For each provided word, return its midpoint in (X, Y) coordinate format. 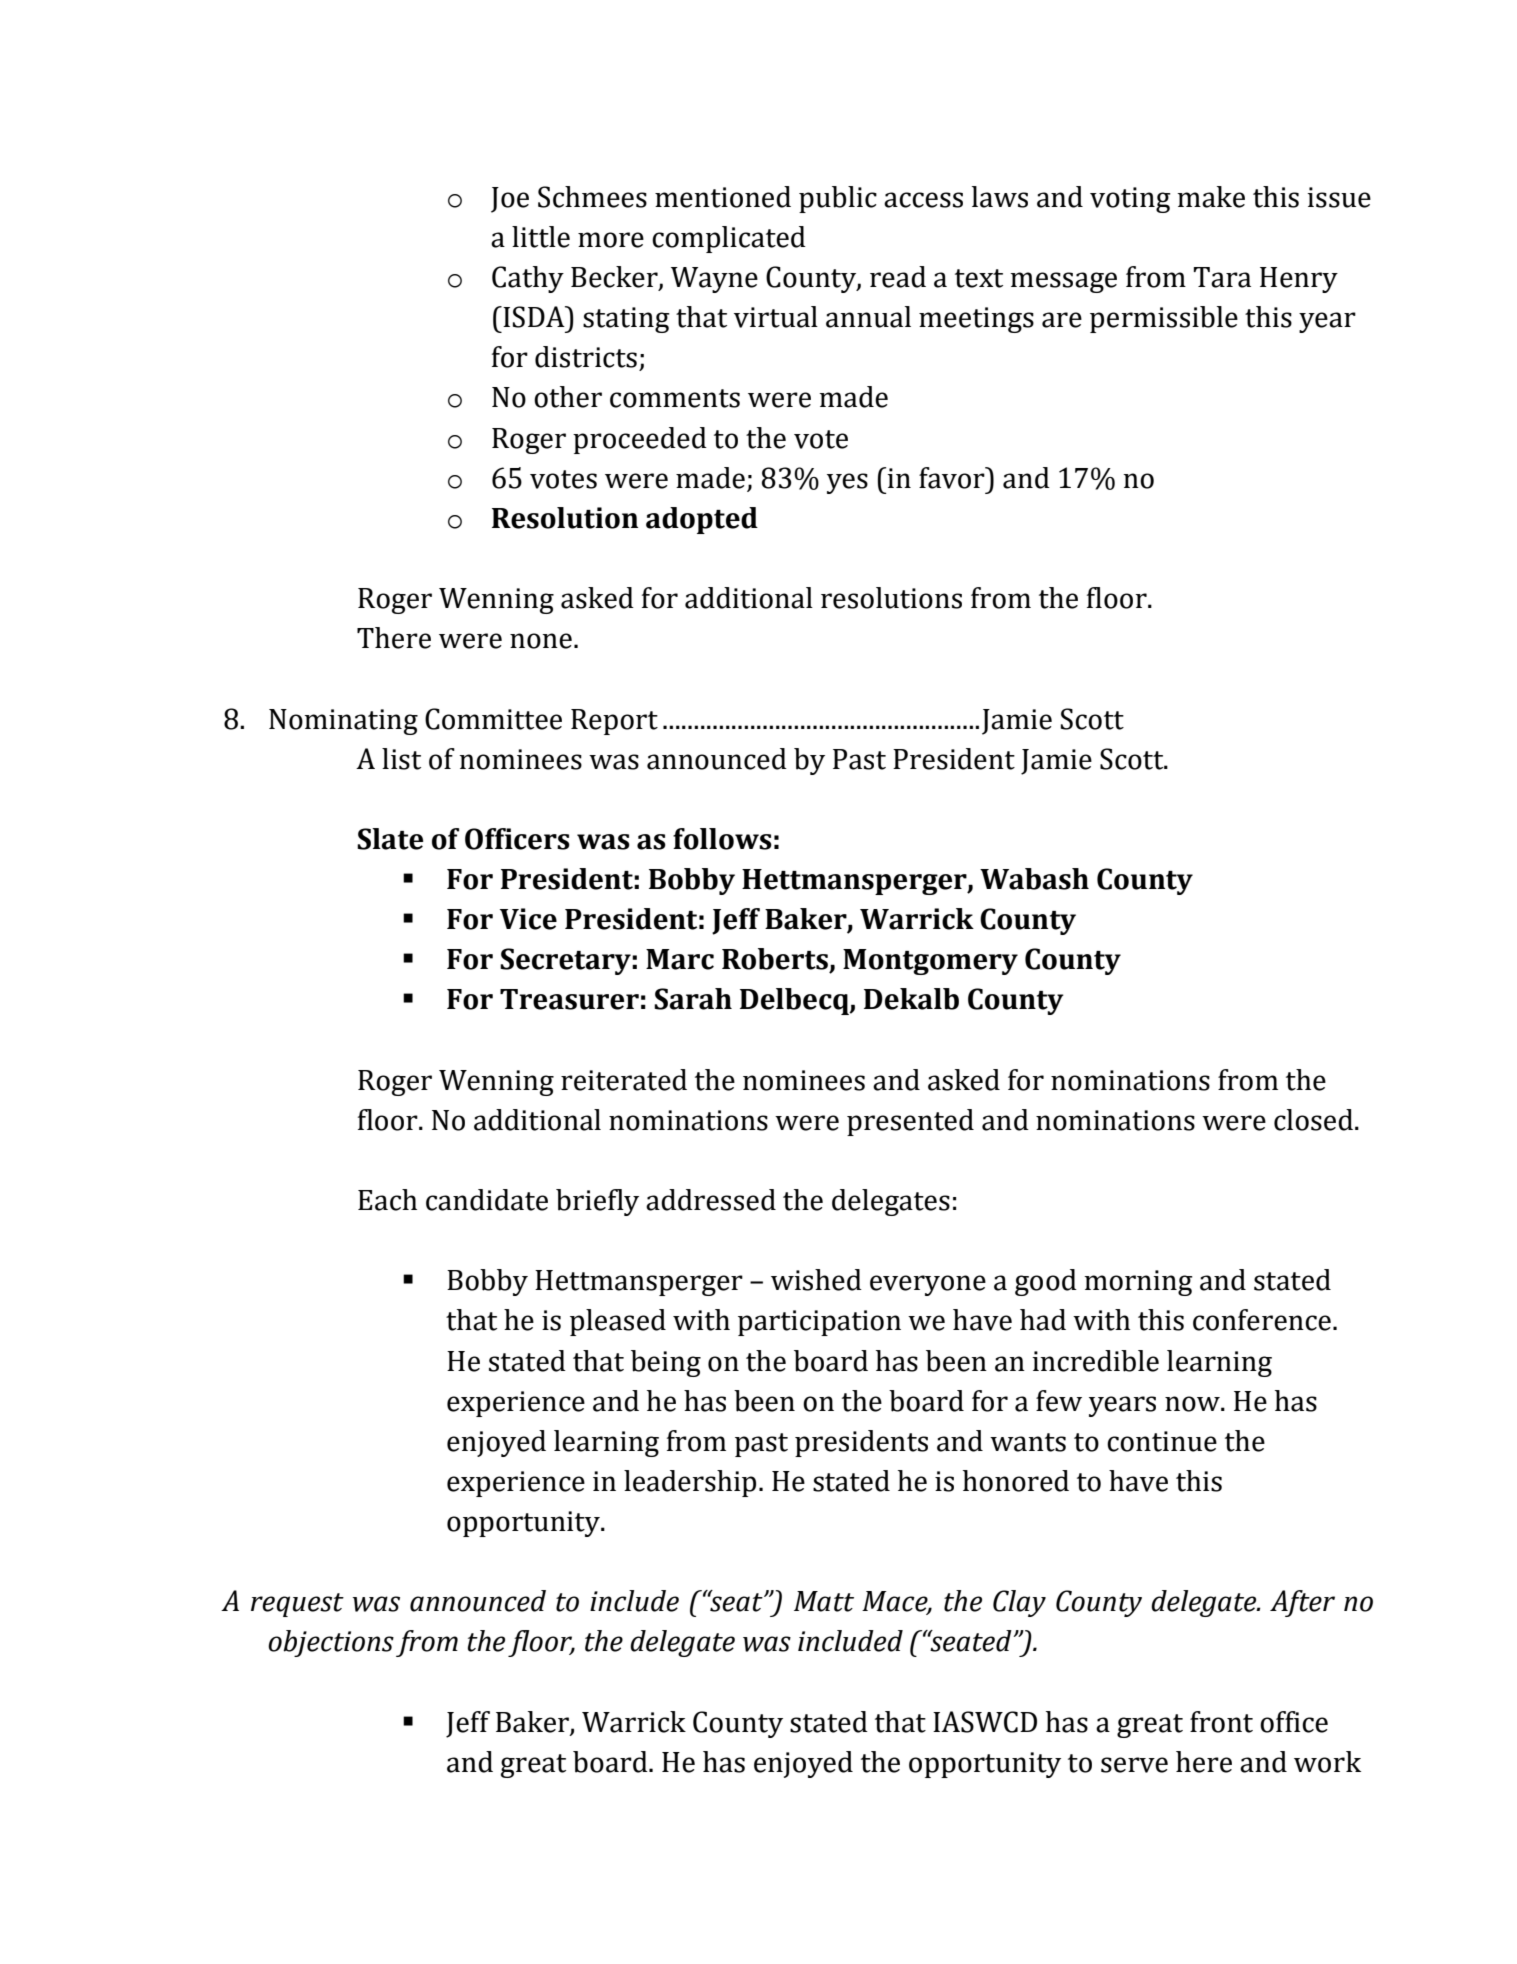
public (838, 199)
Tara (1222, 277)
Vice (528, 919)
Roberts (775, 959)
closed (1313, 1120)
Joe (510, 200)
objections (331, 1643)
